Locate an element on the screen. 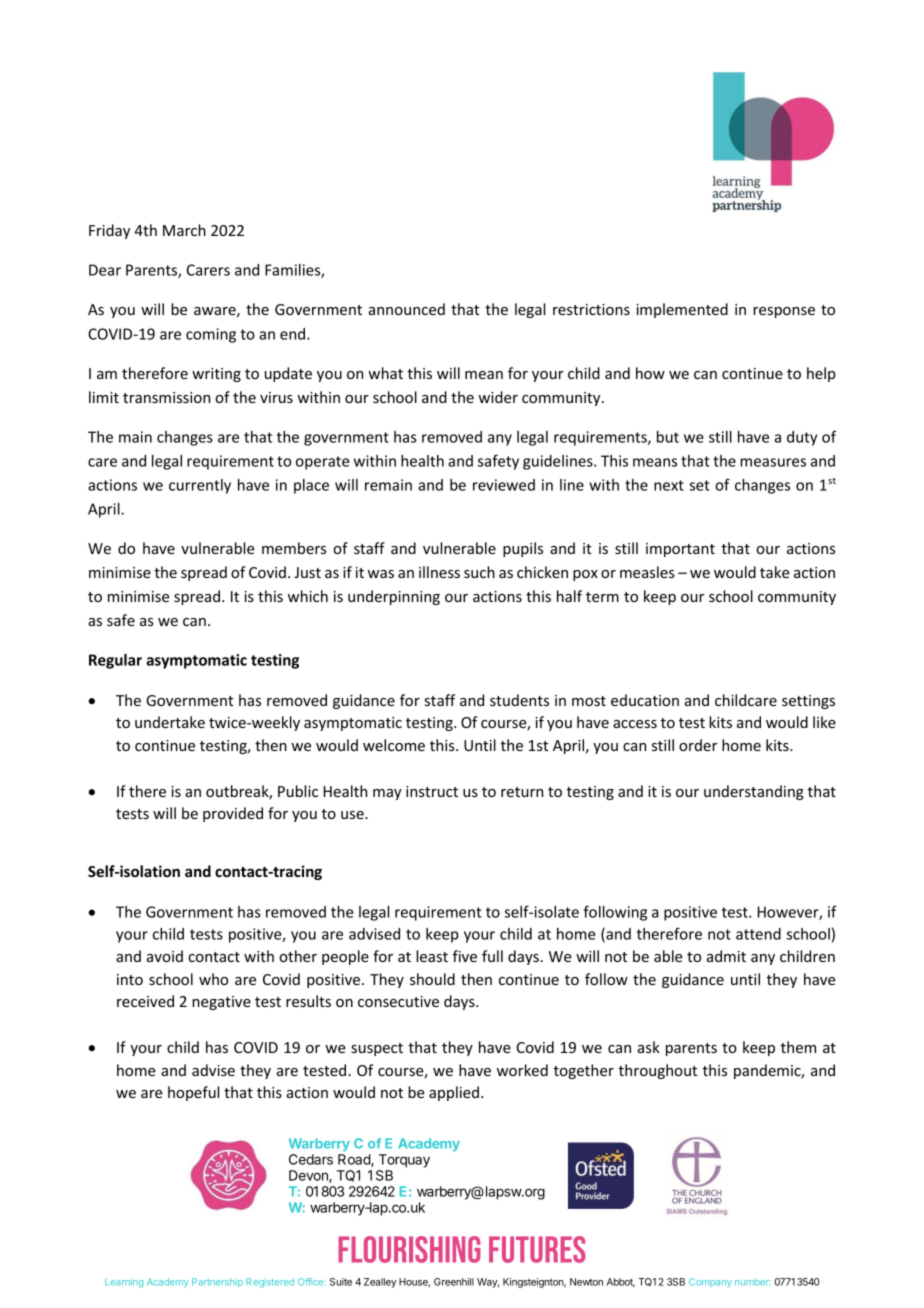  currently is located at coordinates (200, 486).
